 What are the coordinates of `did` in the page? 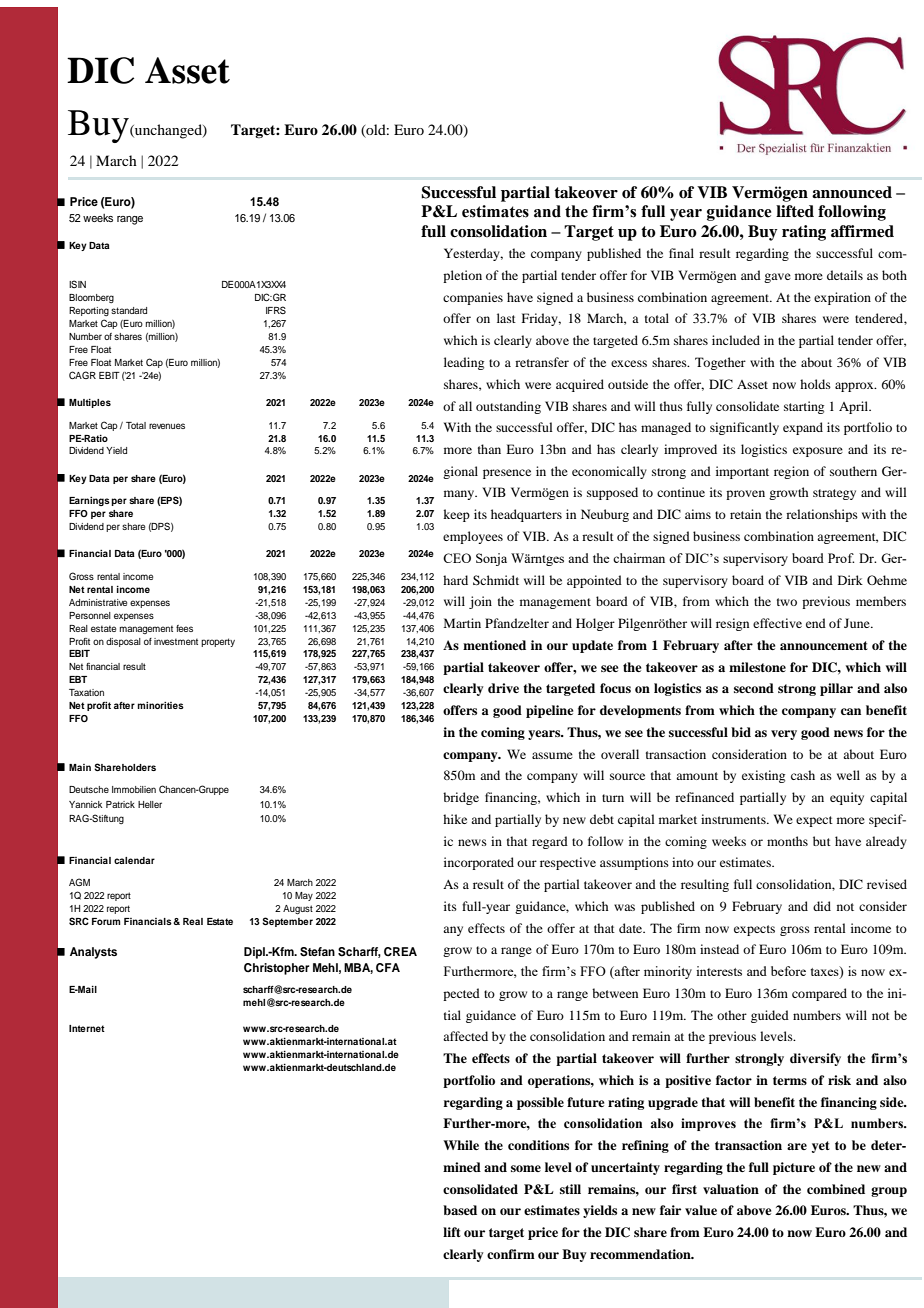 It's located at (822, 906).
